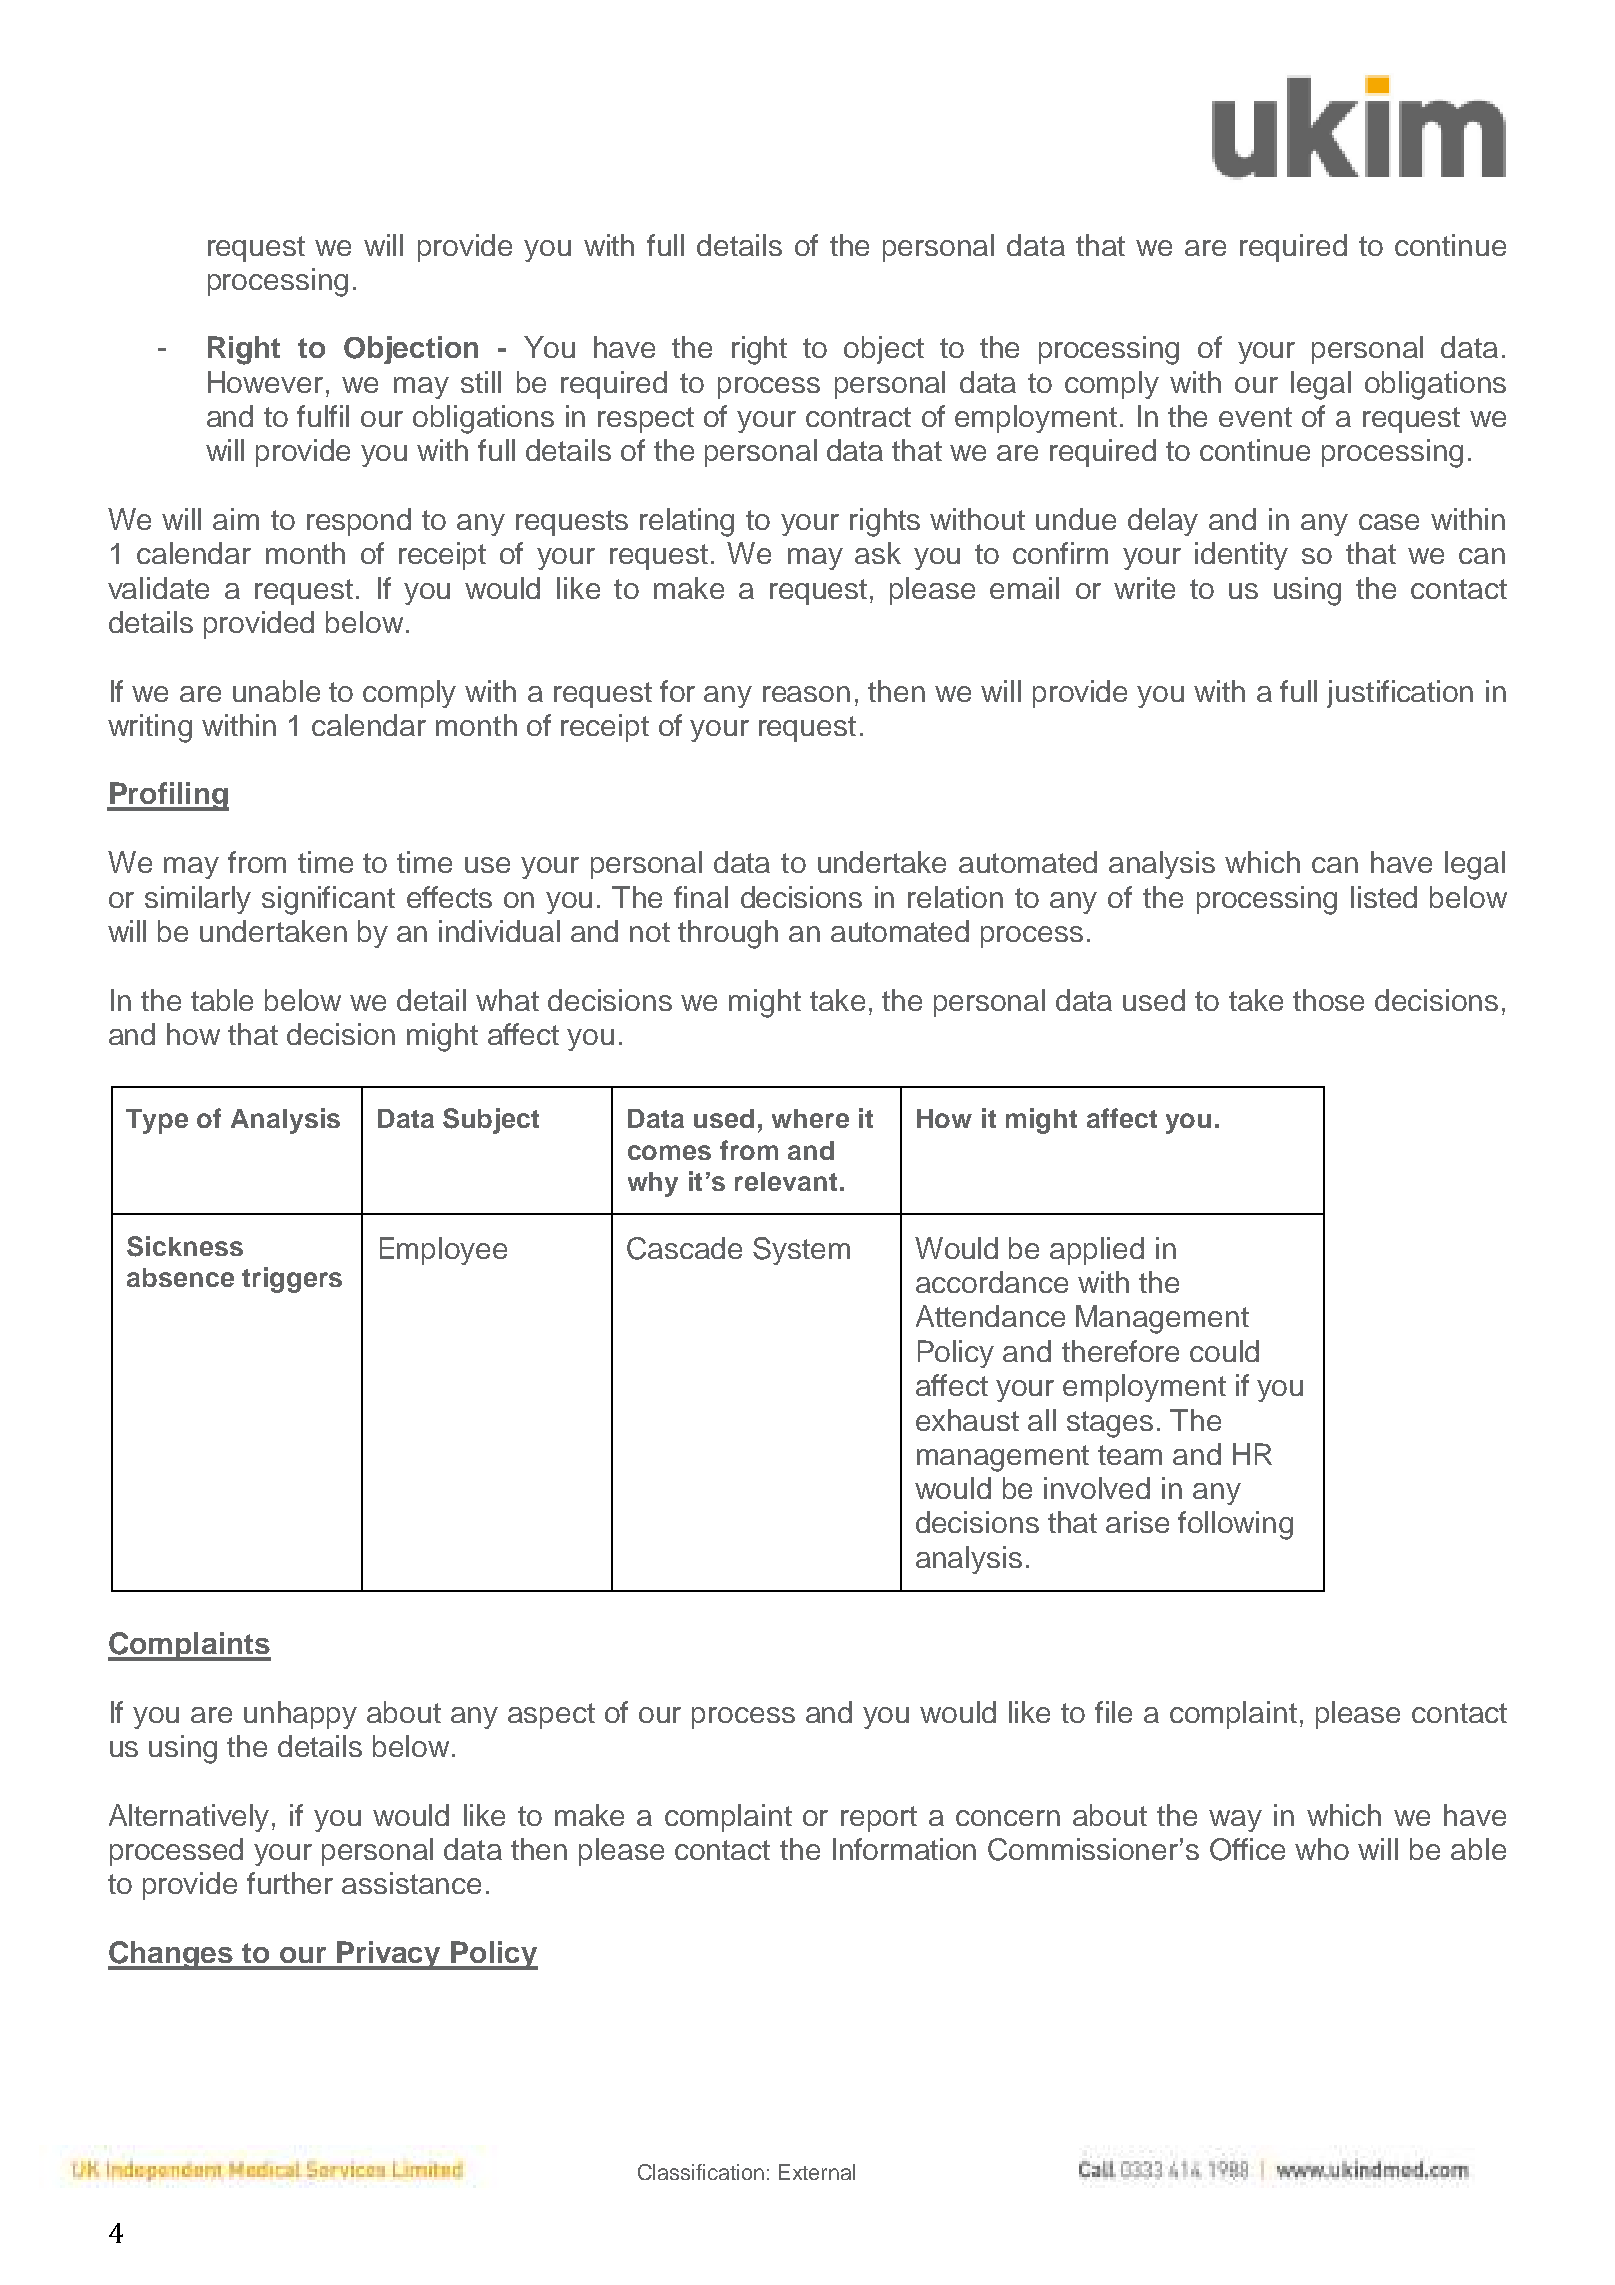 The height and width of the image is (2285, 1615). I want to click on Privacy, so click(389, 1955).
